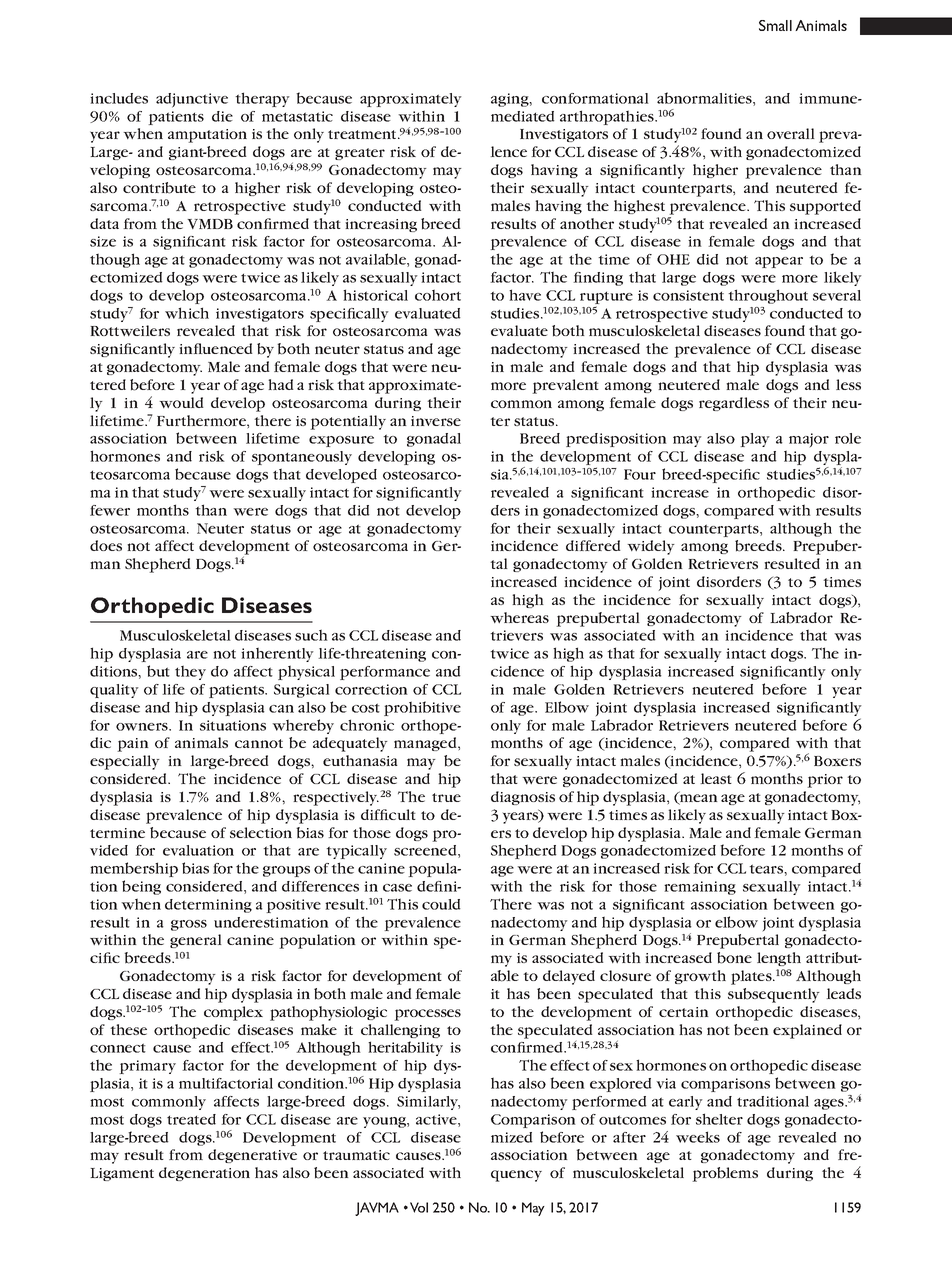 Image resolution: width=952 pixels, height=1275 pixels. I want to click on whereas, so click(519, 617).
